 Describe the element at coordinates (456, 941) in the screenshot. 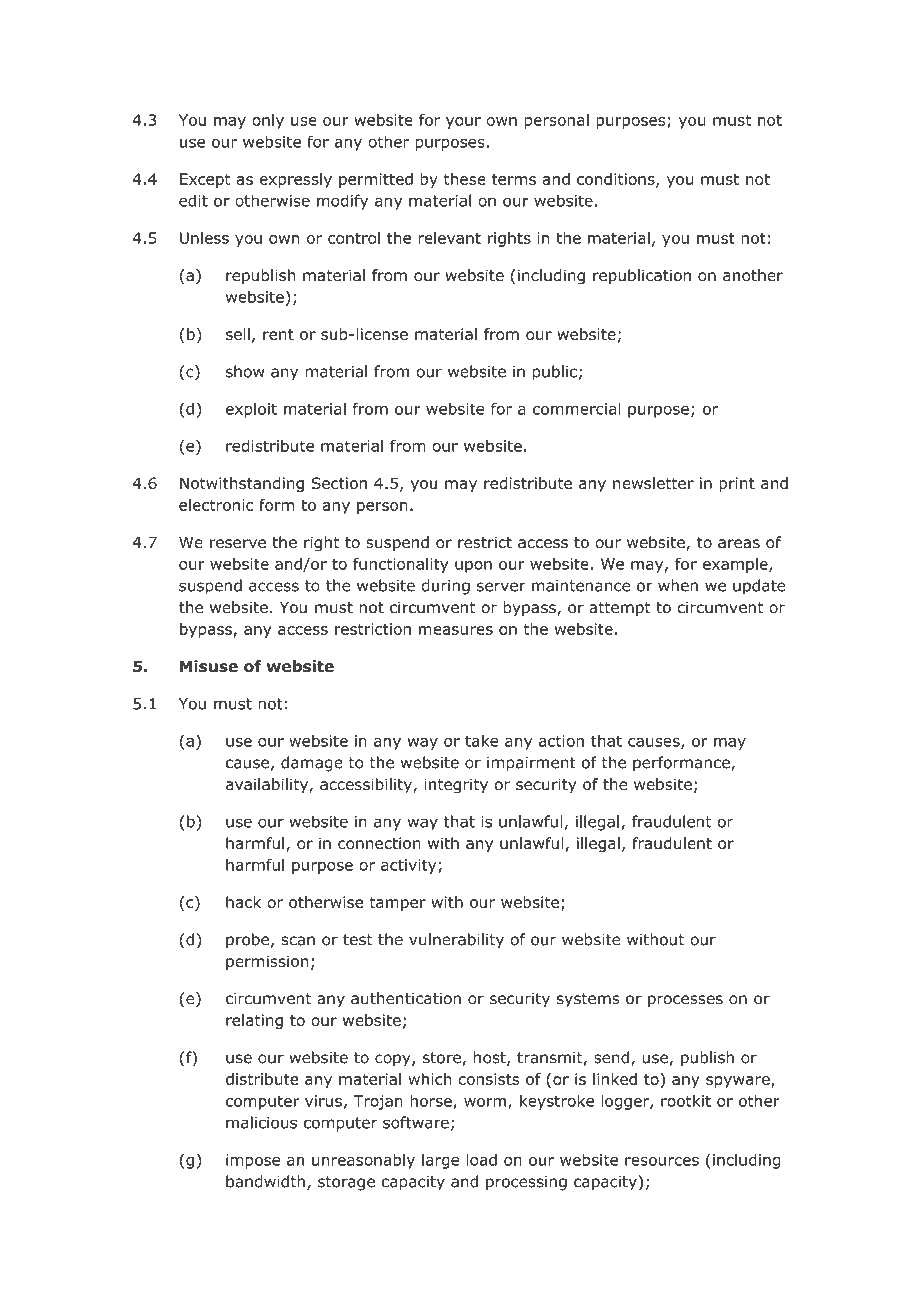

I see `vulnerability` at that location.
